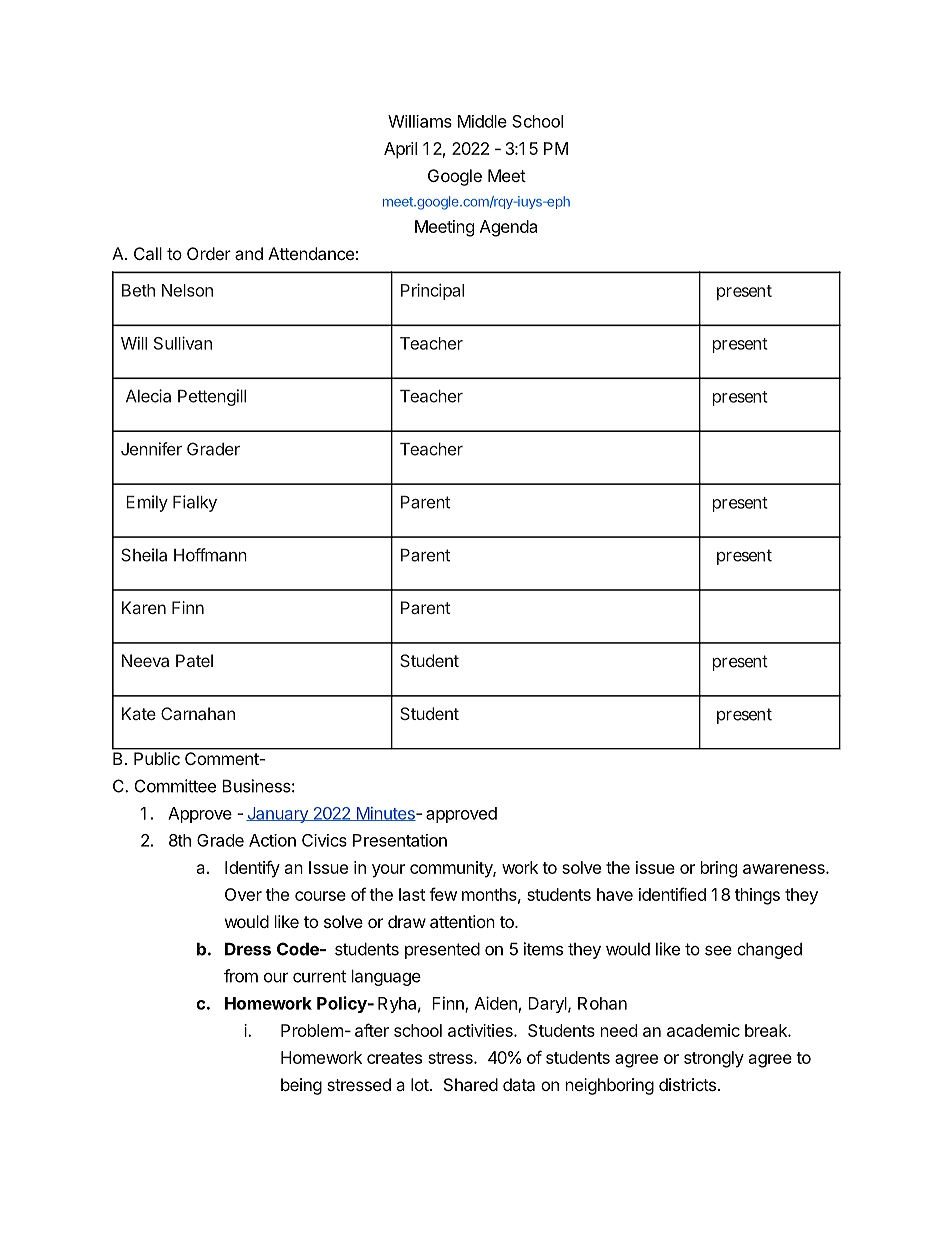  I want to click on Emily, so click(147, 503).
